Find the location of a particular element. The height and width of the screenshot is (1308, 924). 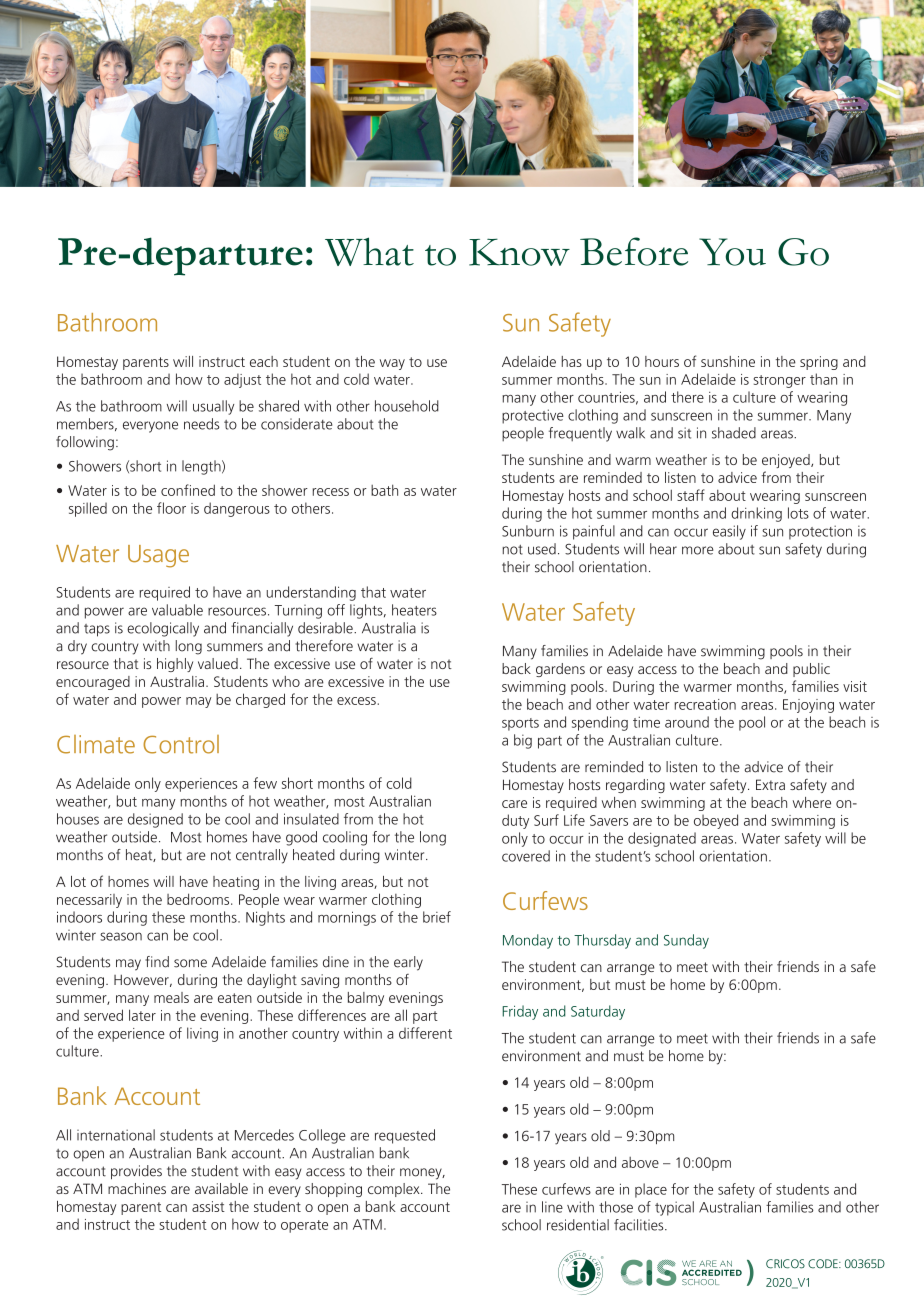

adjust is located at coordinates (242, 380).
